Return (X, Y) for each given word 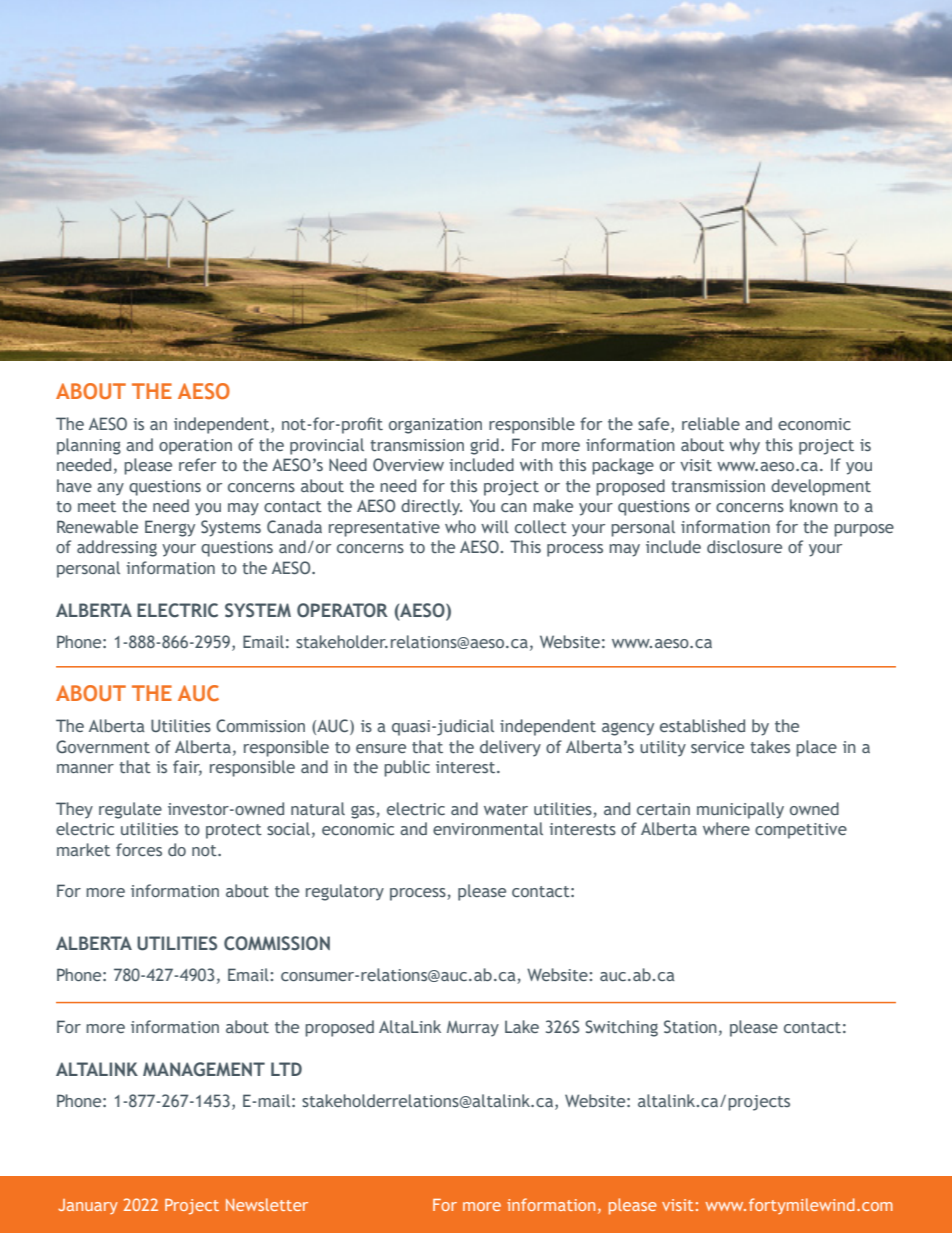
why (744, 446)
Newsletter (267, 1204)
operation (195, 447)
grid (484, 446)
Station (690, 1026)
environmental (488, 828)
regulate (130, 810)
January (88, 1206)
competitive (801, 831)
